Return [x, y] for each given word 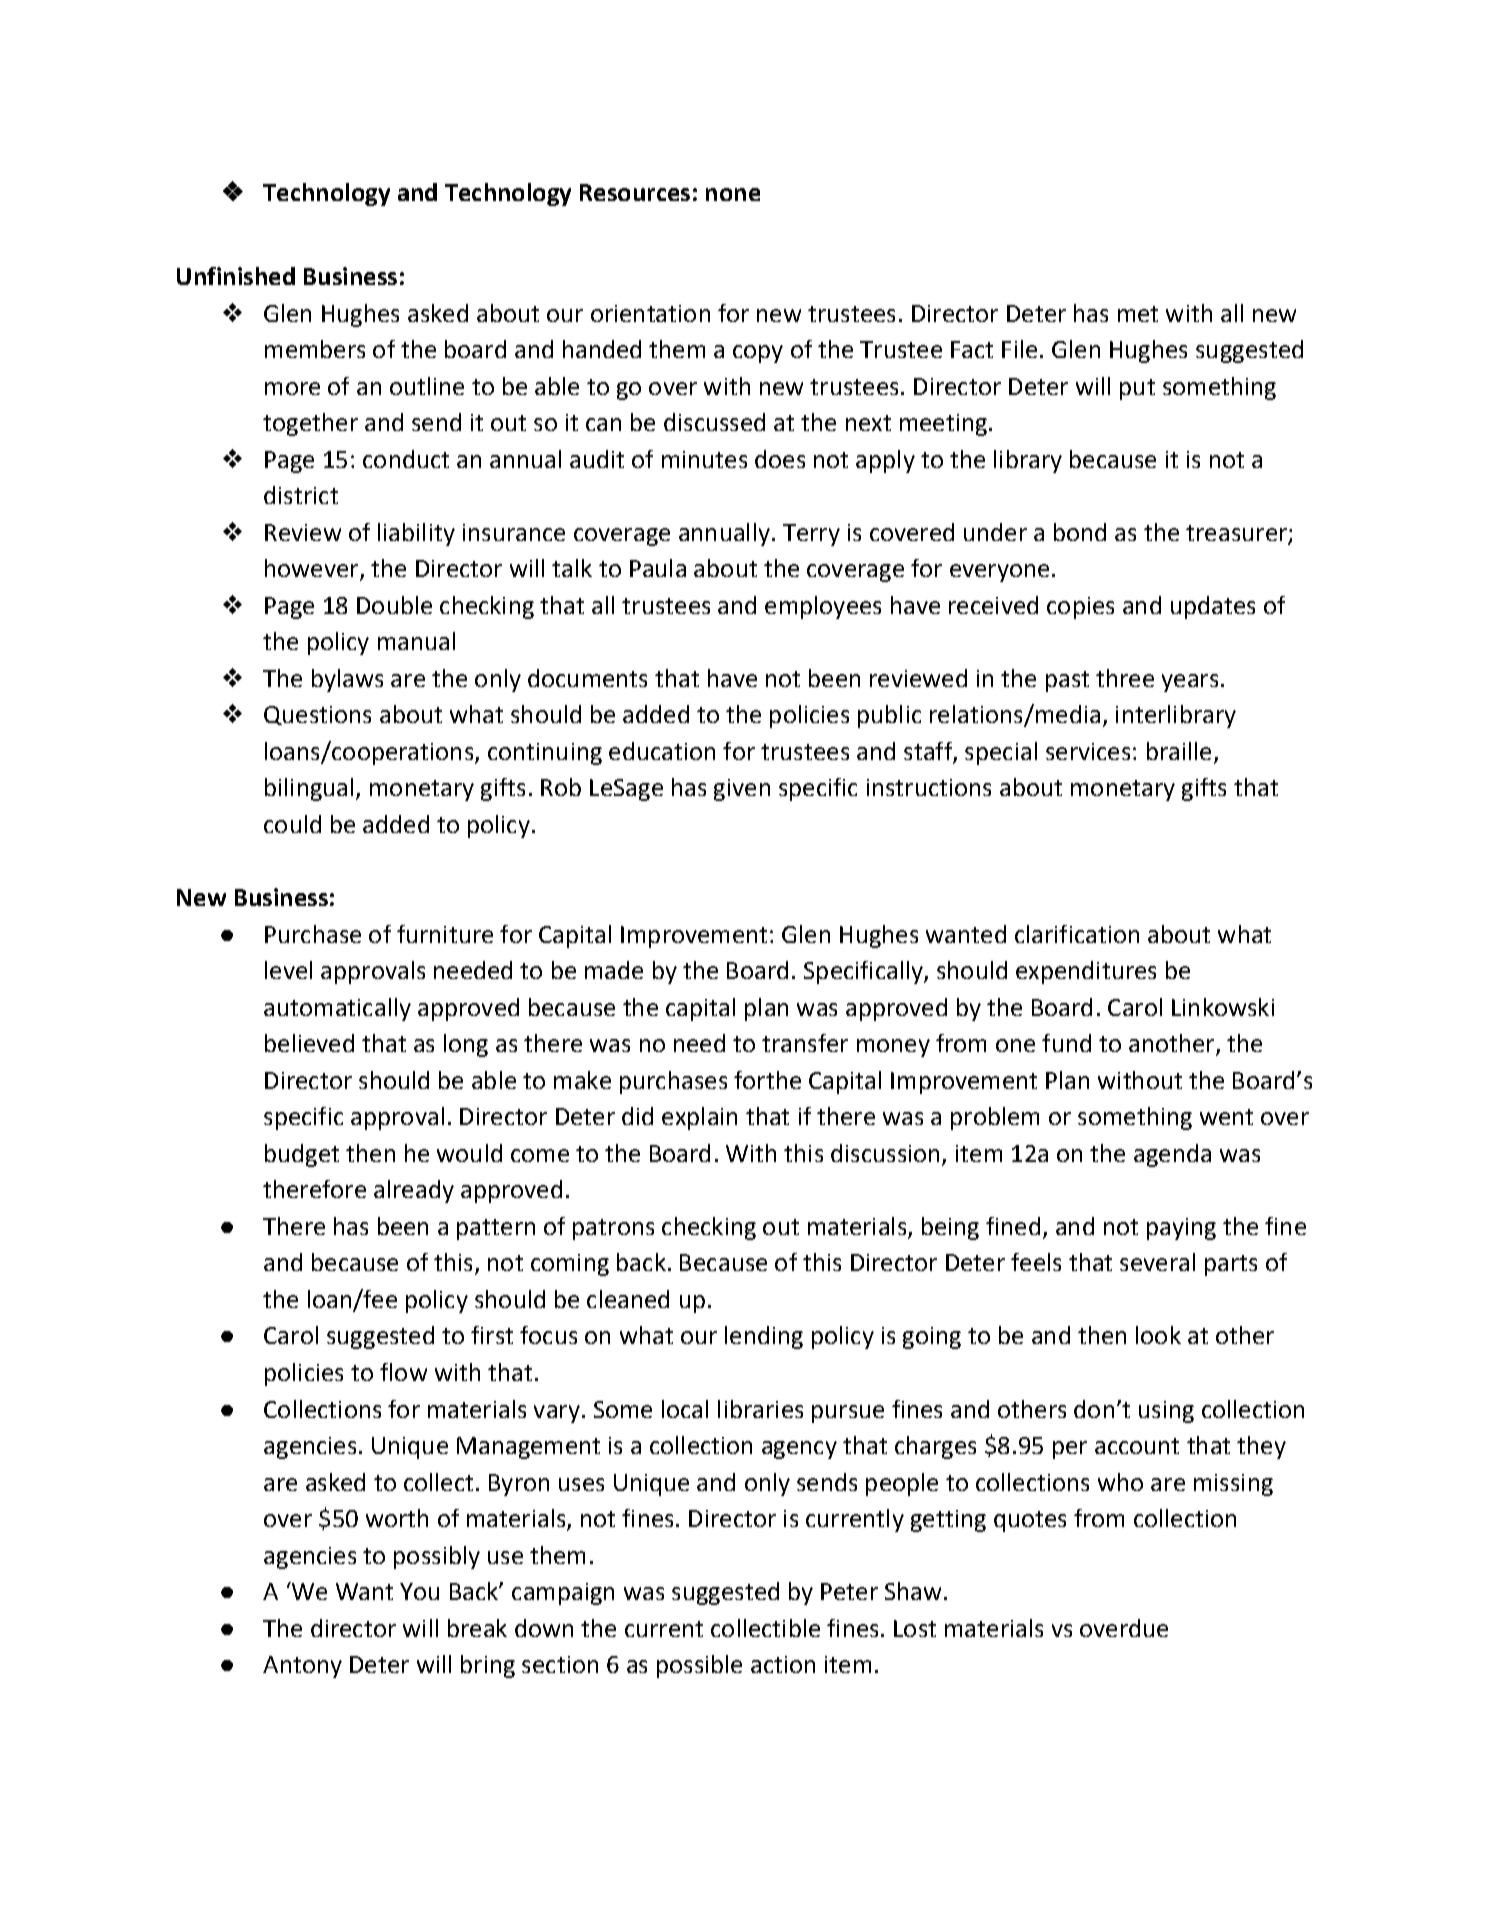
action [783, 1664]
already [414, 1191]
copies [1080, 608]
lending [764, 1337]
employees [823, 607]
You [419, 1591]
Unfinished [236, 276]
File [1019, 349]
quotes [1030, 1521]
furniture [445, 934]
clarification [1077, 934]
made [614, 970]
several [1157, 1262]
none [733, 194]
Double [394, 605]
